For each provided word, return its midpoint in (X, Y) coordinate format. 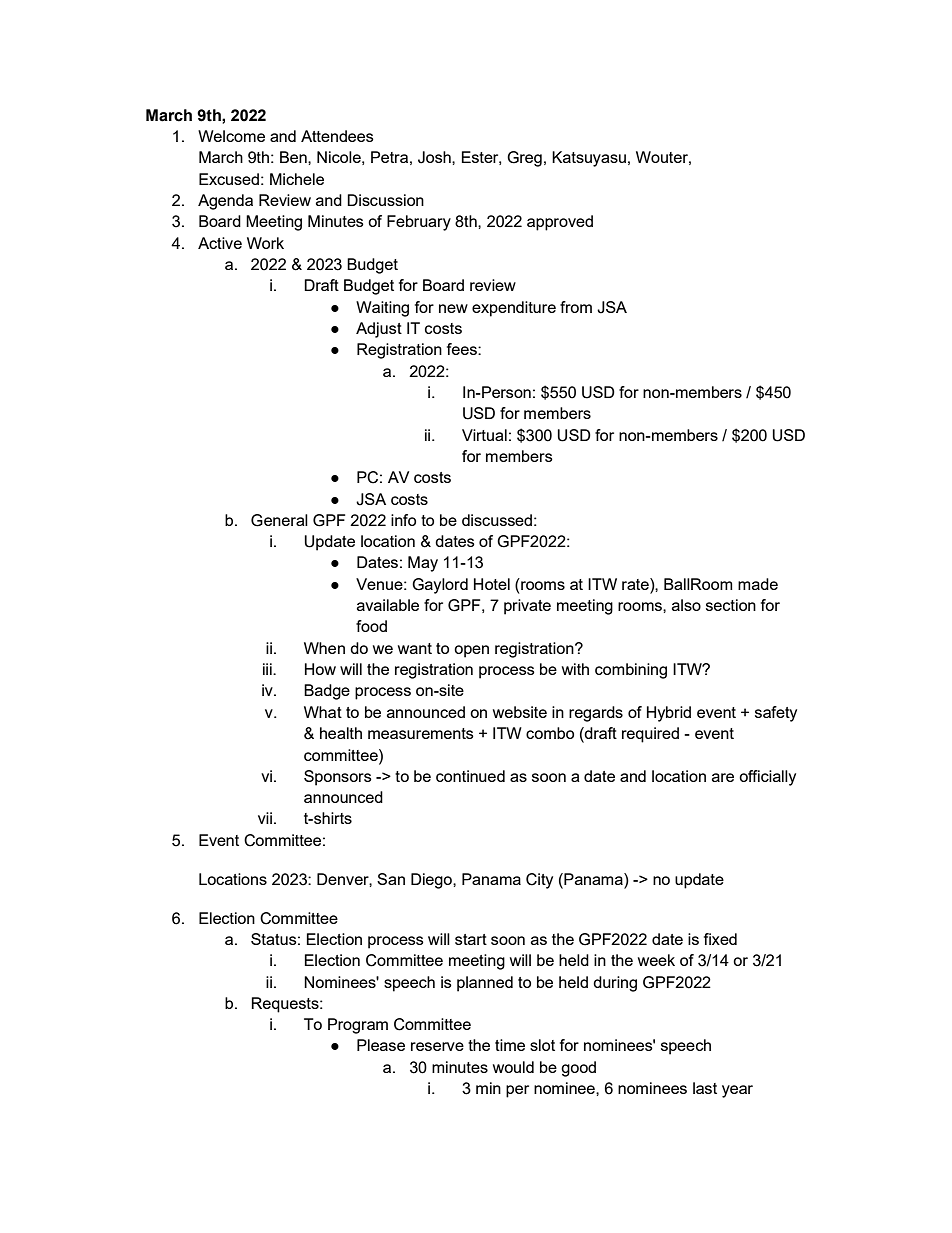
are (723, 777)
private (527, 607)
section (731, 605)
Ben (294, 157)
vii (265, 818)
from (576, 307)
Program (358, 1026)
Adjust (379, 330)
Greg (524, 159)
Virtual (484, 435)
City (539, 881)
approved (560, 223)
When (324, 648)
